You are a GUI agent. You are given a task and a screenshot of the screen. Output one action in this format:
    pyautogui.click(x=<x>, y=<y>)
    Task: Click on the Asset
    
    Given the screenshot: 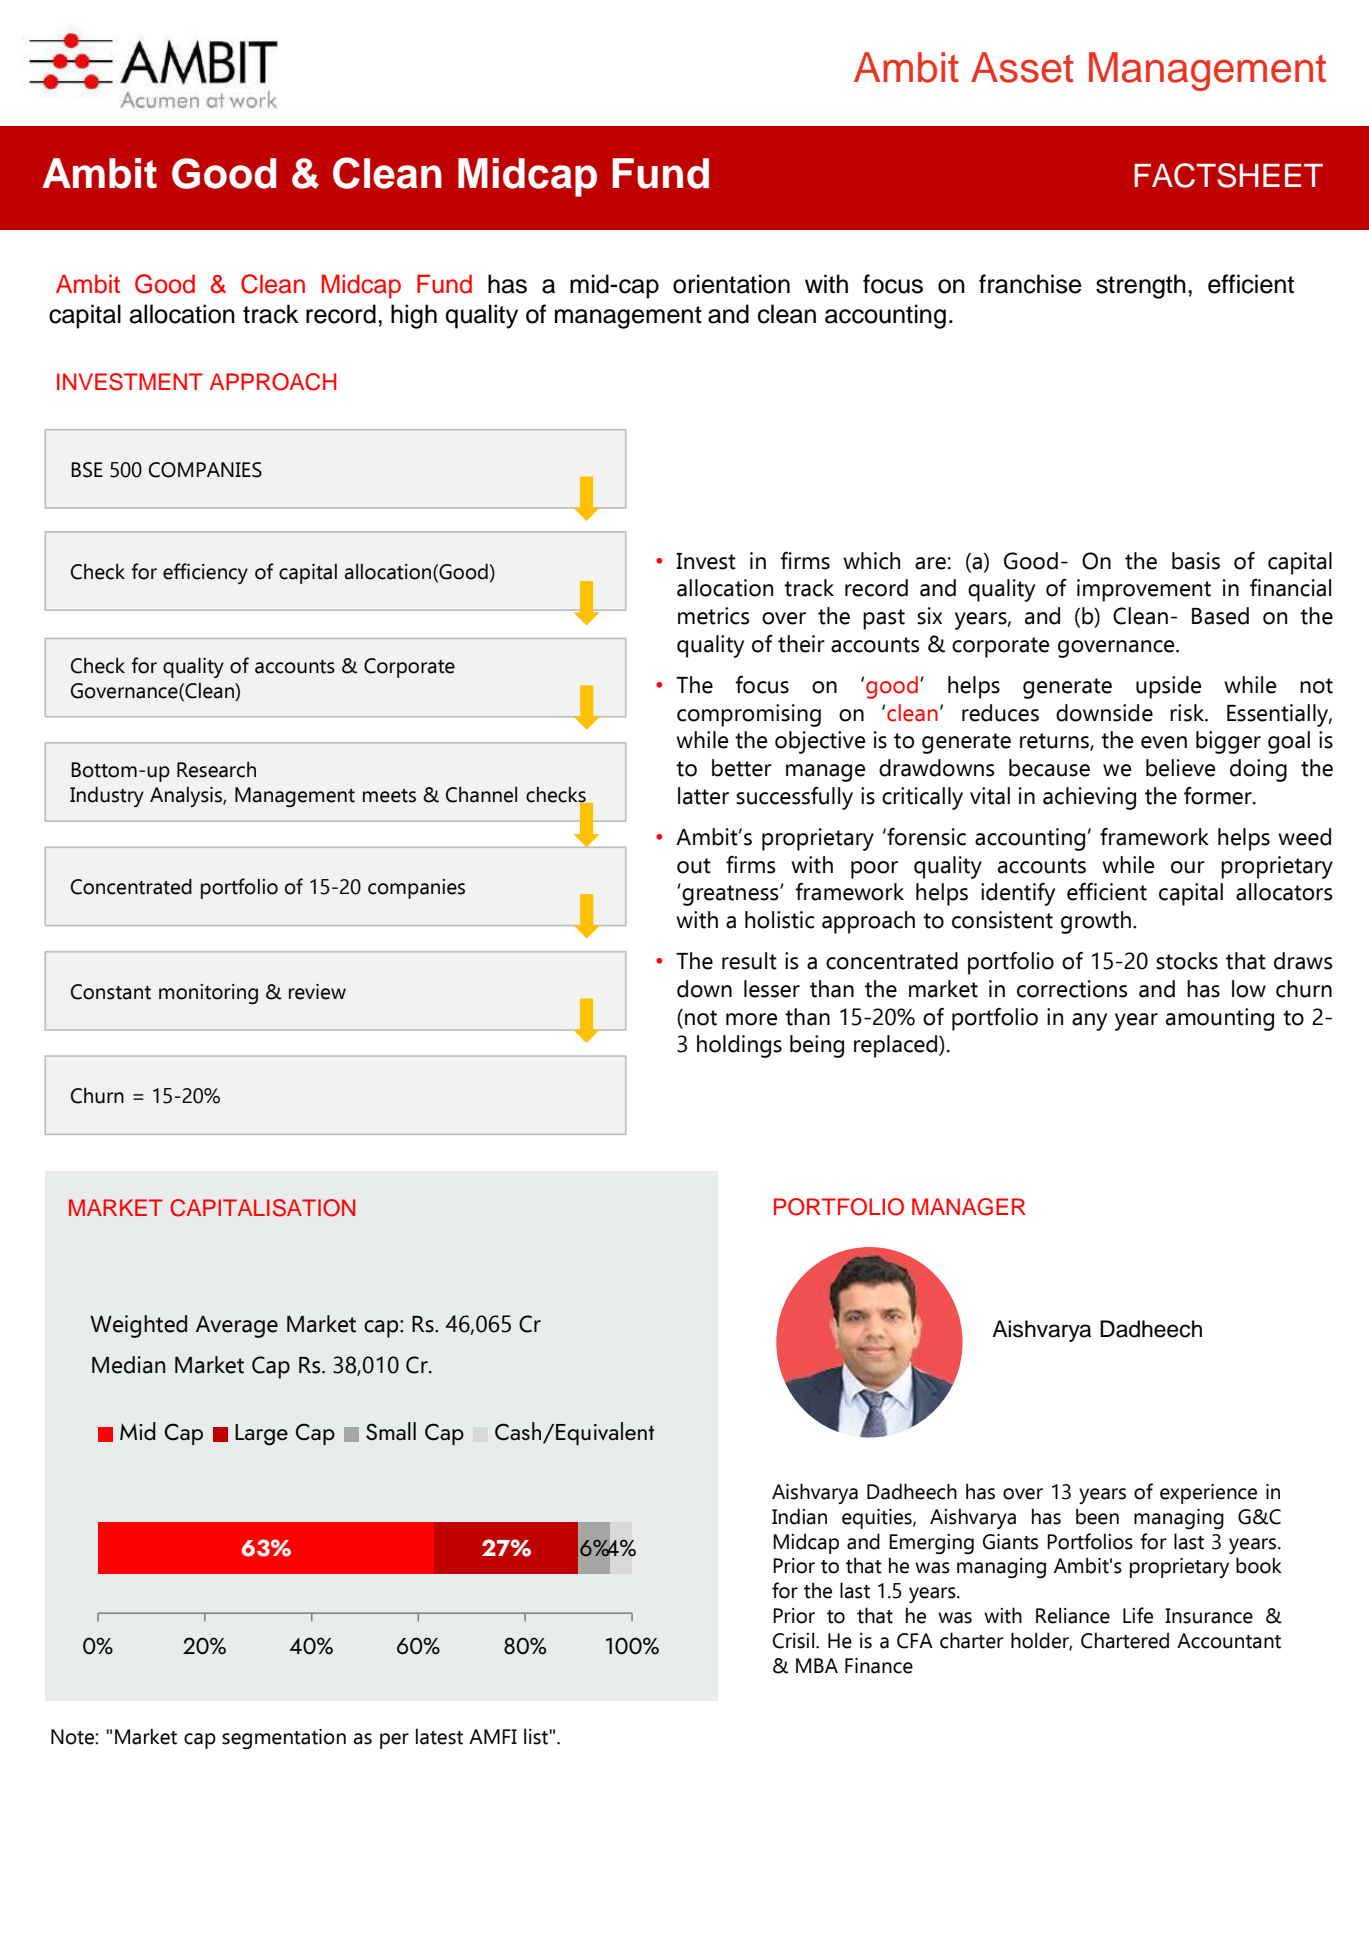 What is the action you would take?
    pyautogui.click(x=1022, y=67)
